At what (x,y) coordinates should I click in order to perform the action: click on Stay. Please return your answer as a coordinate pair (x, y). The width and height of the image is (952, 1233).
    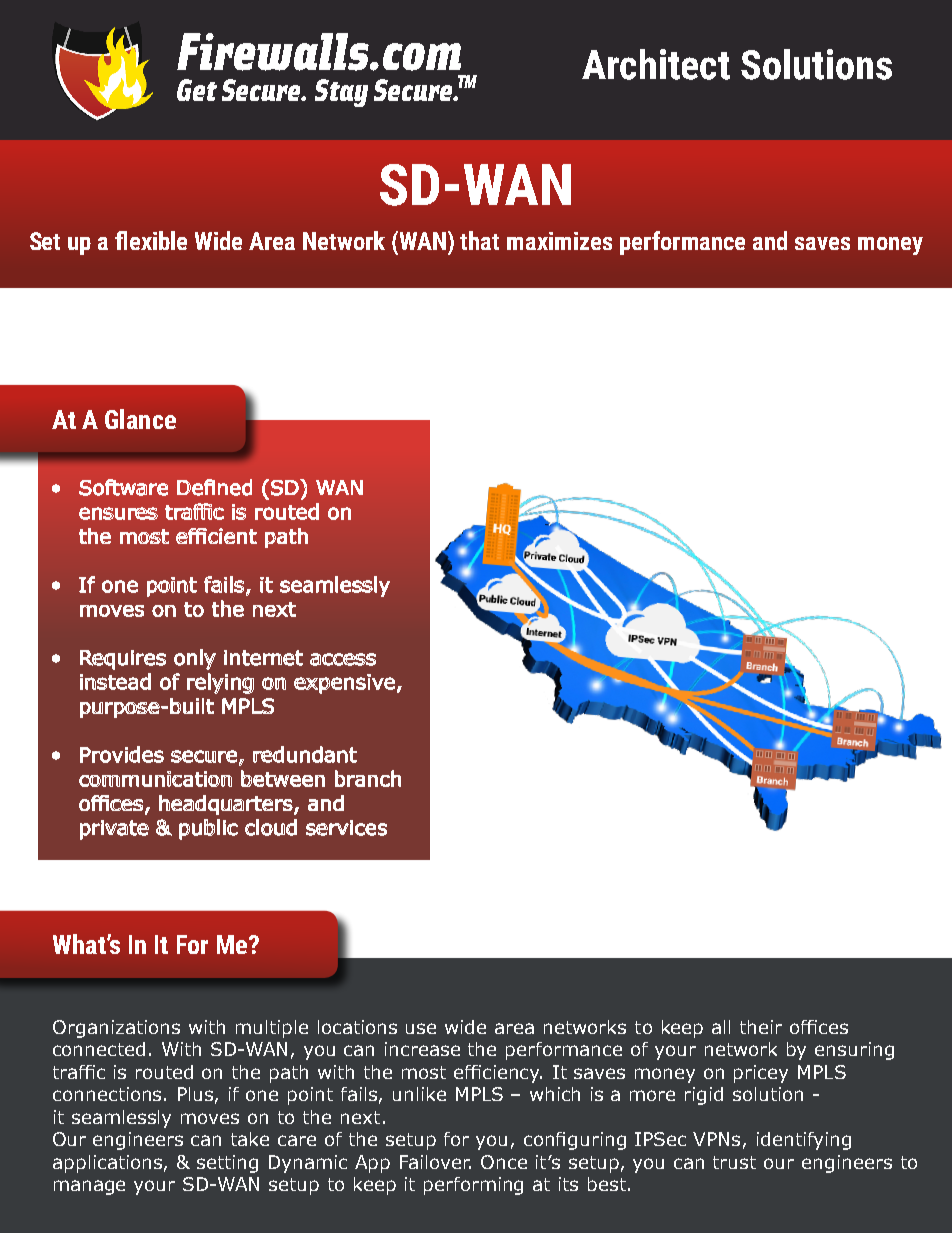
    Looking at the image, I should click on (341, 93).
